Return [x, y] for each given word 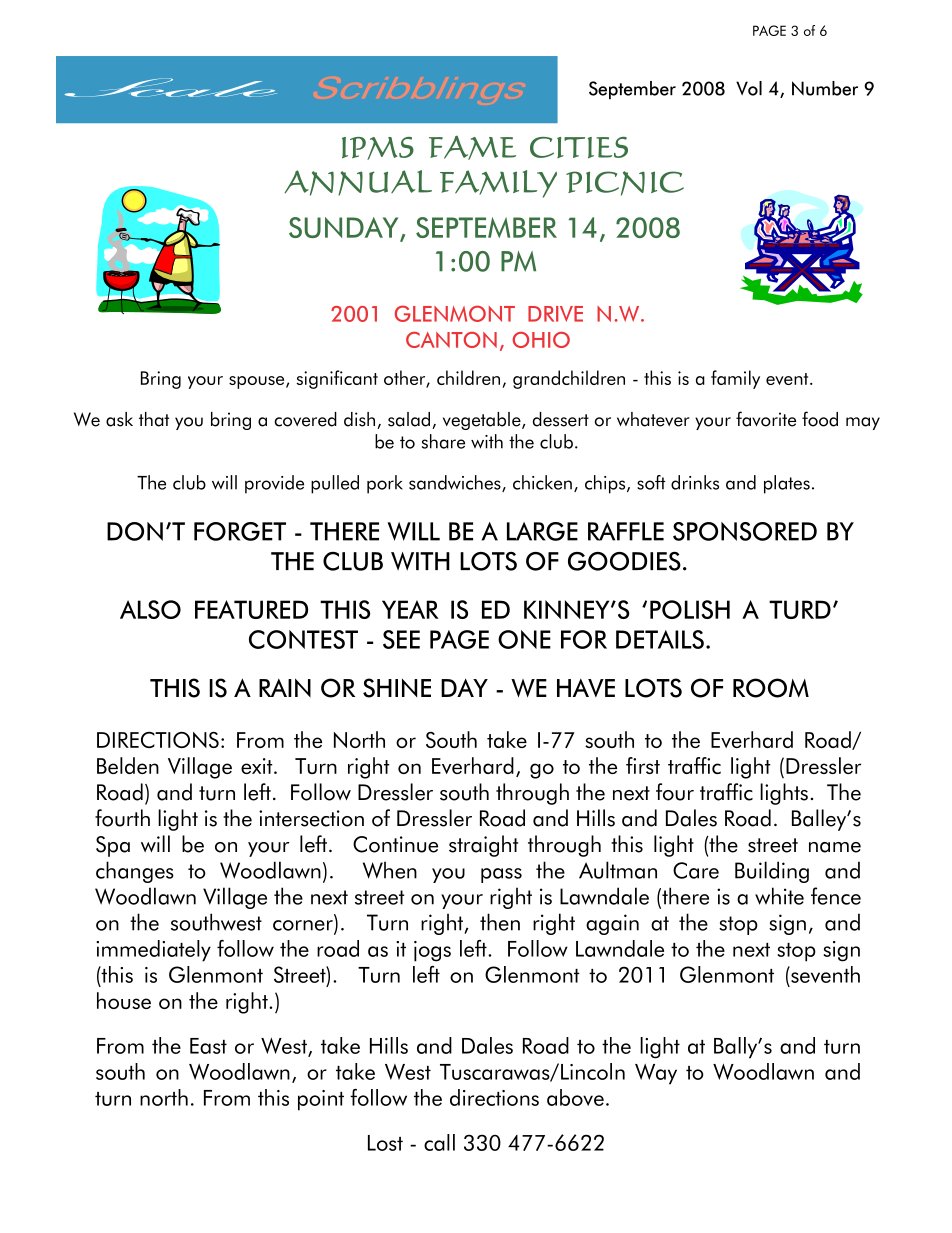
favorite [766, 419]
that [154, 419]
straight [483, 846]
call [439, 1142]
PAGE [769, 30]
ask [119, 419]
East [208, 1046]
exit [258, 766]
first [643, 765]
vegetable [483, 421]
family [735, 379]
